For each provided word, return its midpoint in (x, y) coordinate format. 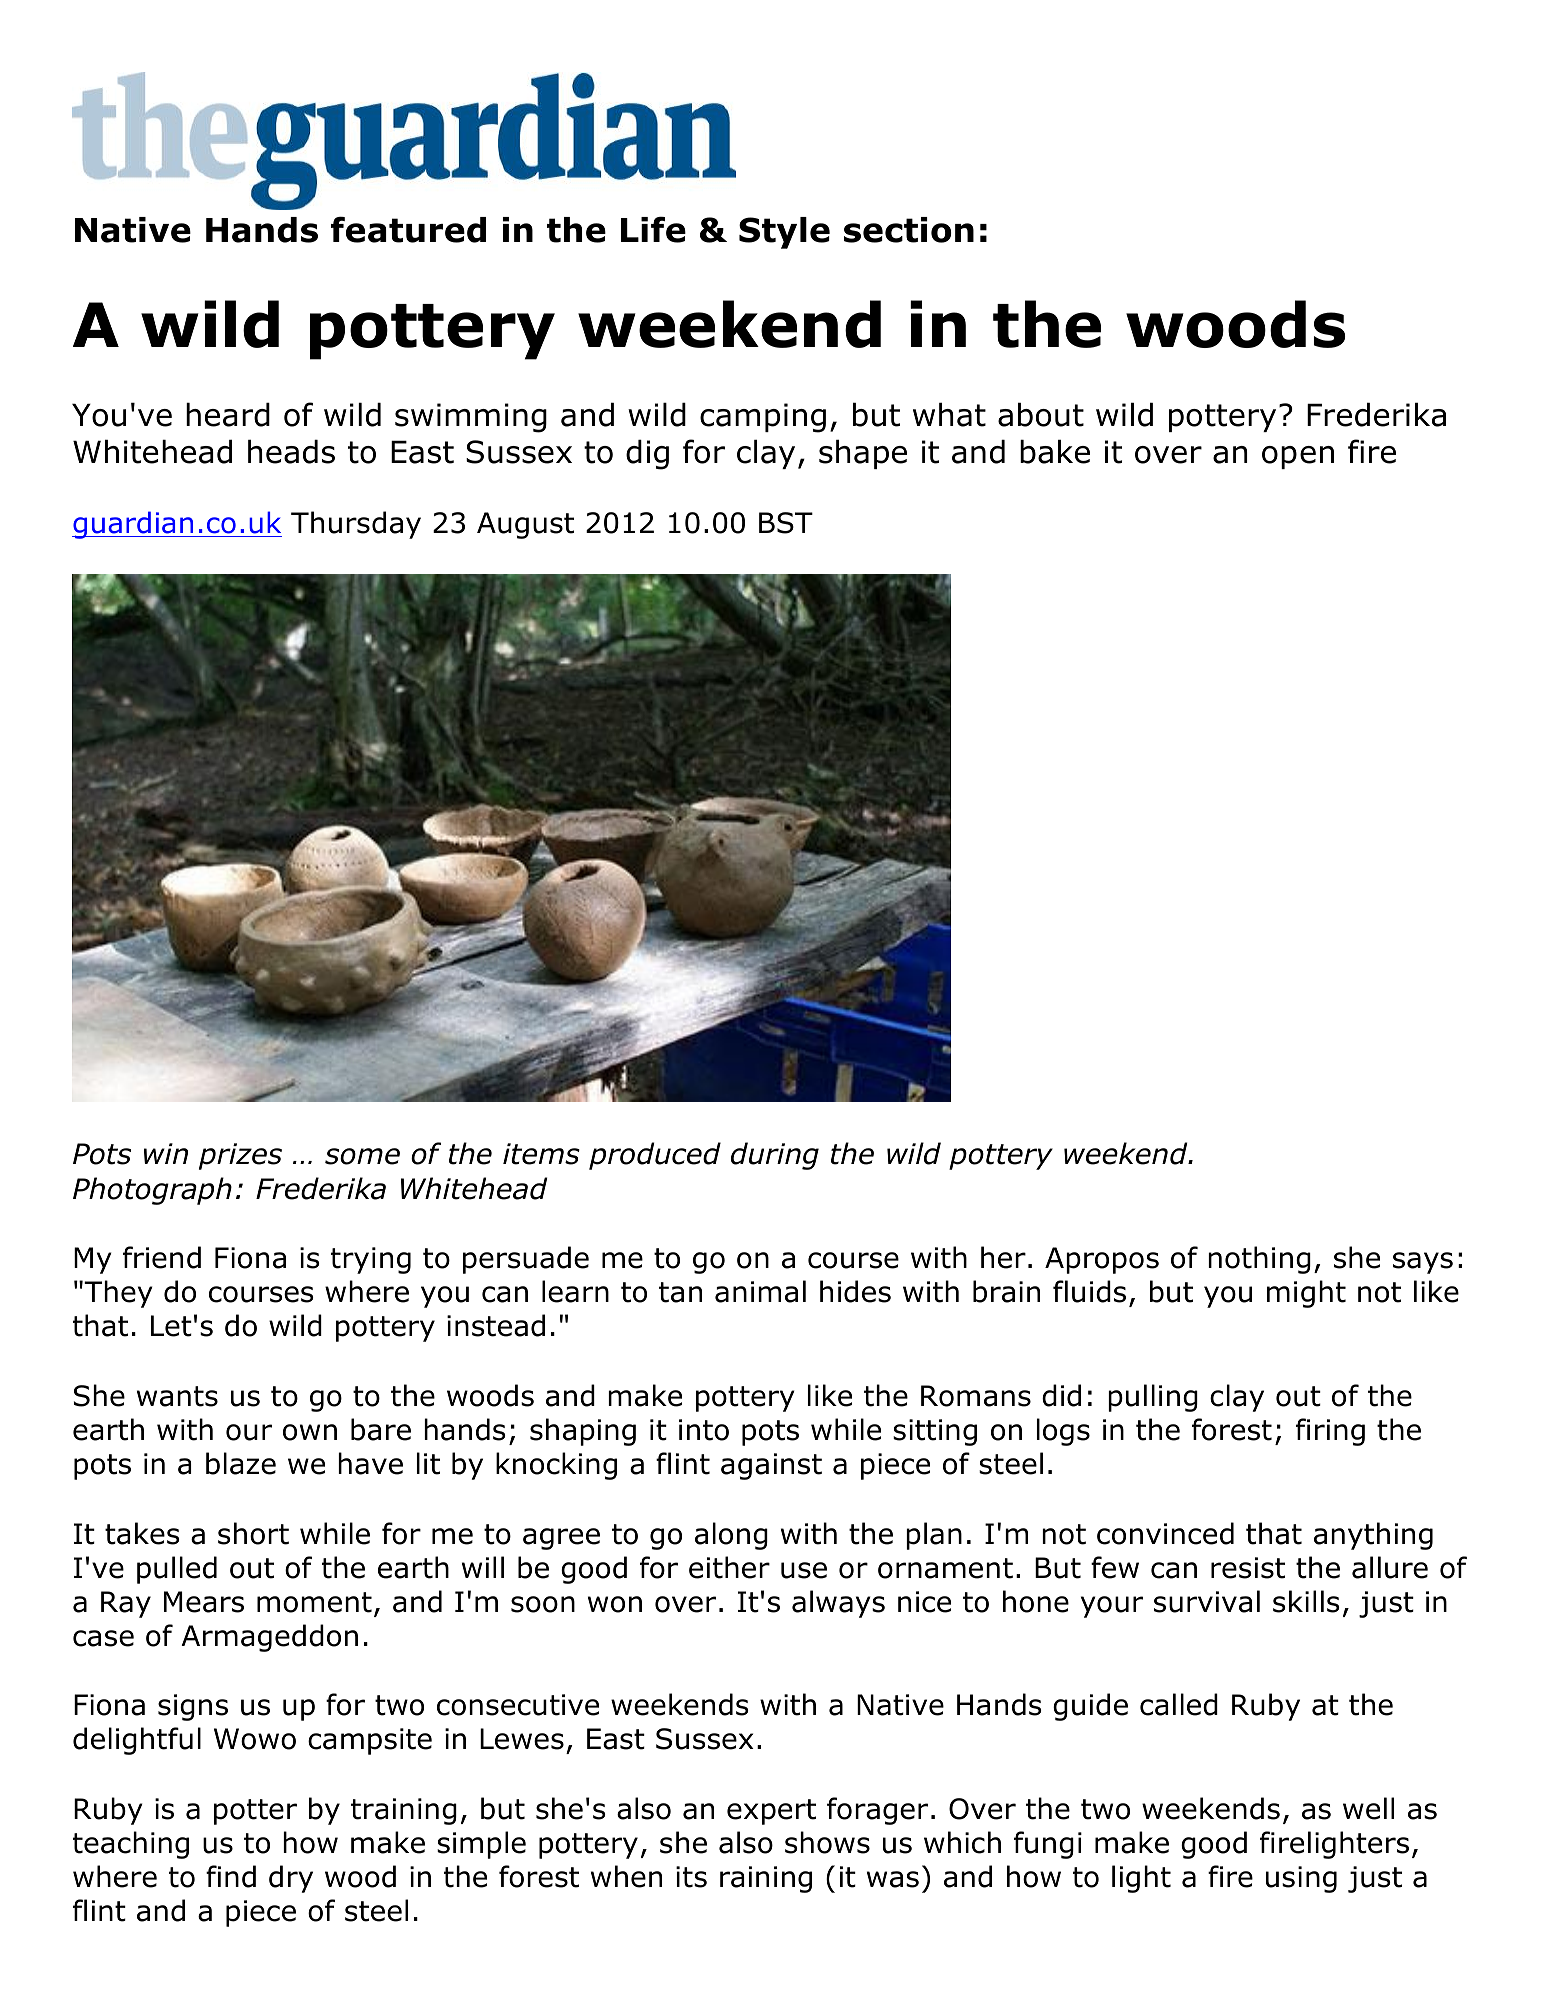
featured (408, 229)
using (1301, 1879)
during (775, 1156)
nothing (1259, 1260)
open (1298, 457)
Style (784, 233)
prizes (240, 1156)
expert (771, 1812)
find (231, 1876)
